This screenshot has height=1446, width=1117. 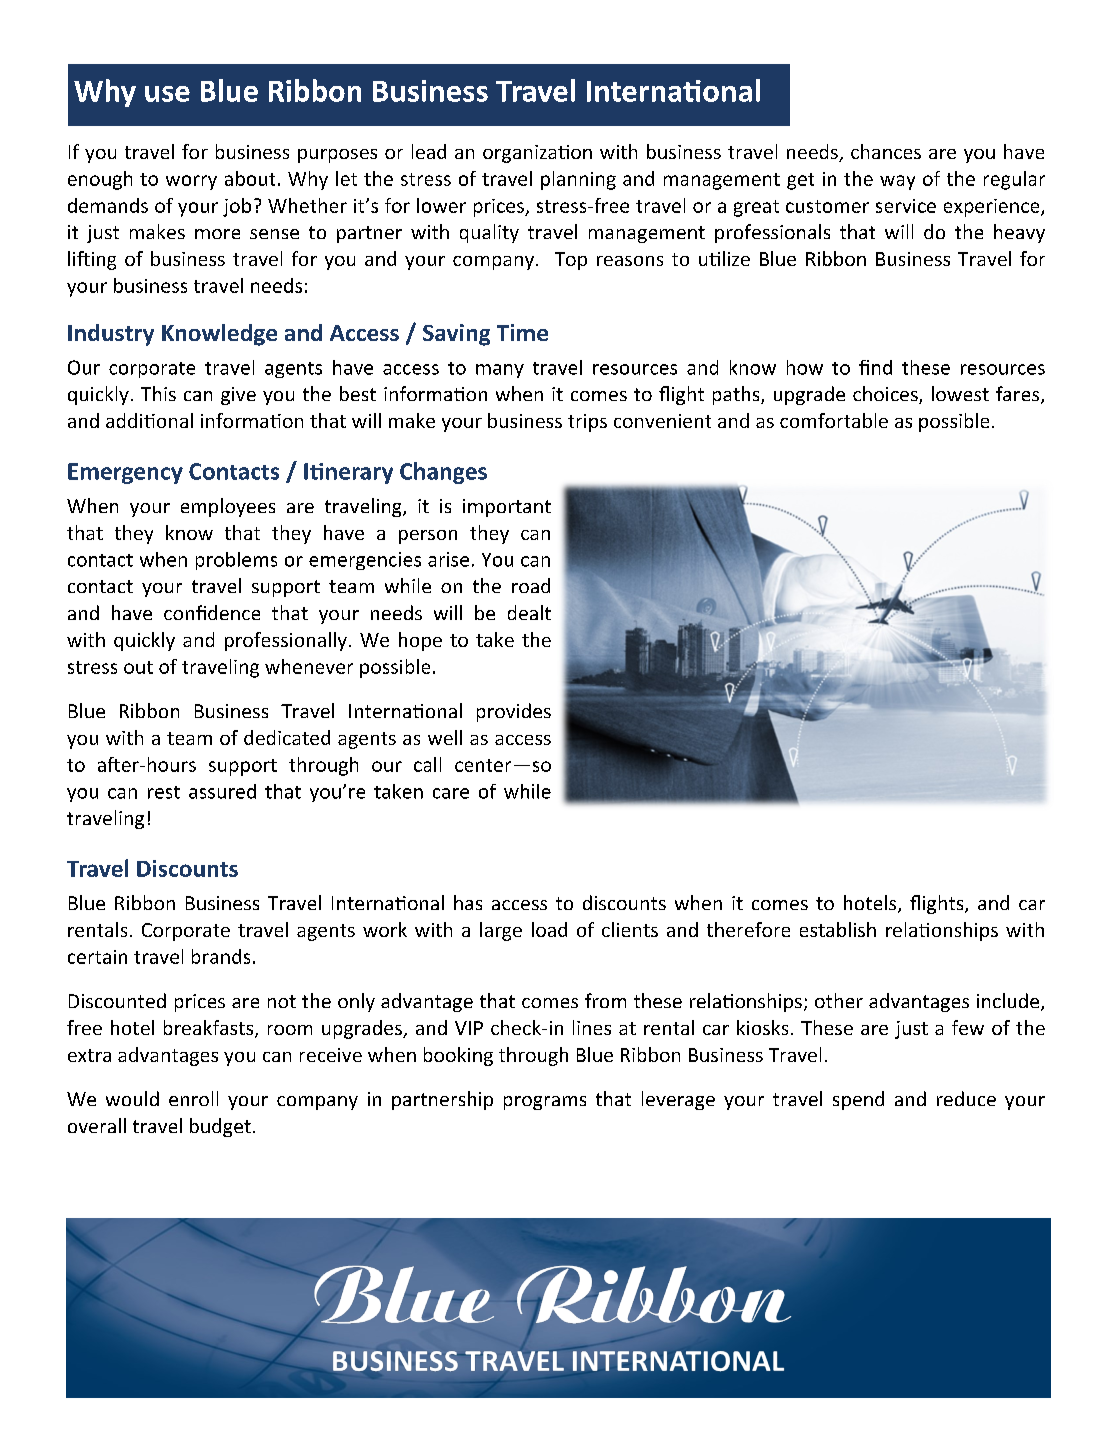 I want to click on spend, so click(x=858, y=1100).
